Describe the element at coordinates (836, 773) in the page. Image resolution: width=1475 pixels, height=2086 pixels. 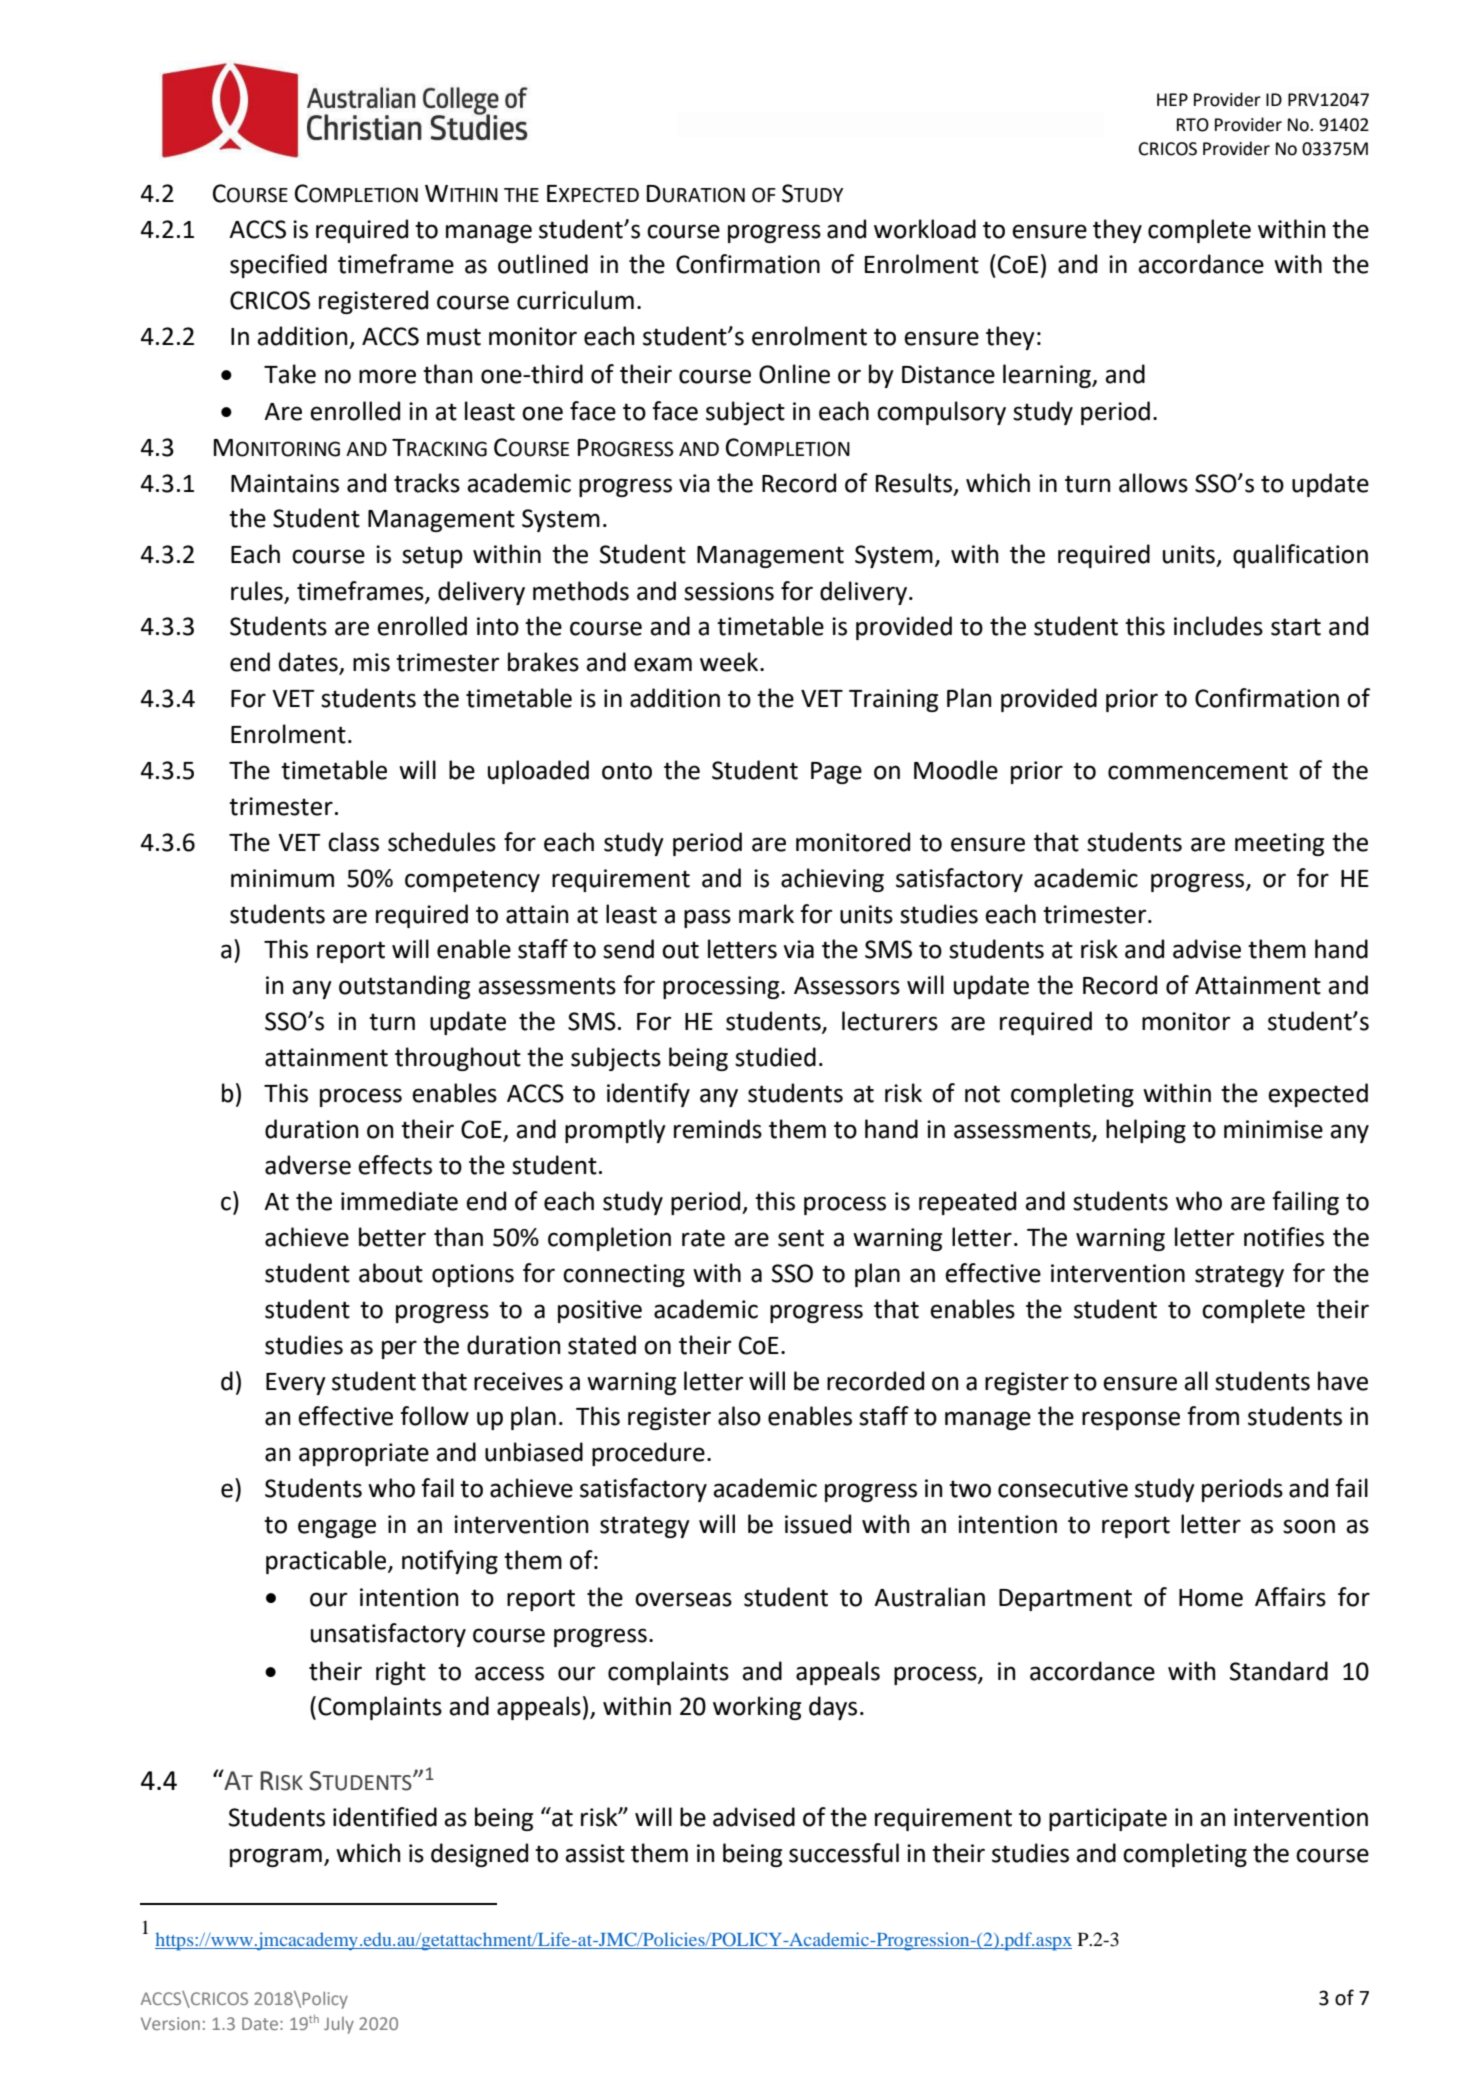
I see `Page` at that location.
